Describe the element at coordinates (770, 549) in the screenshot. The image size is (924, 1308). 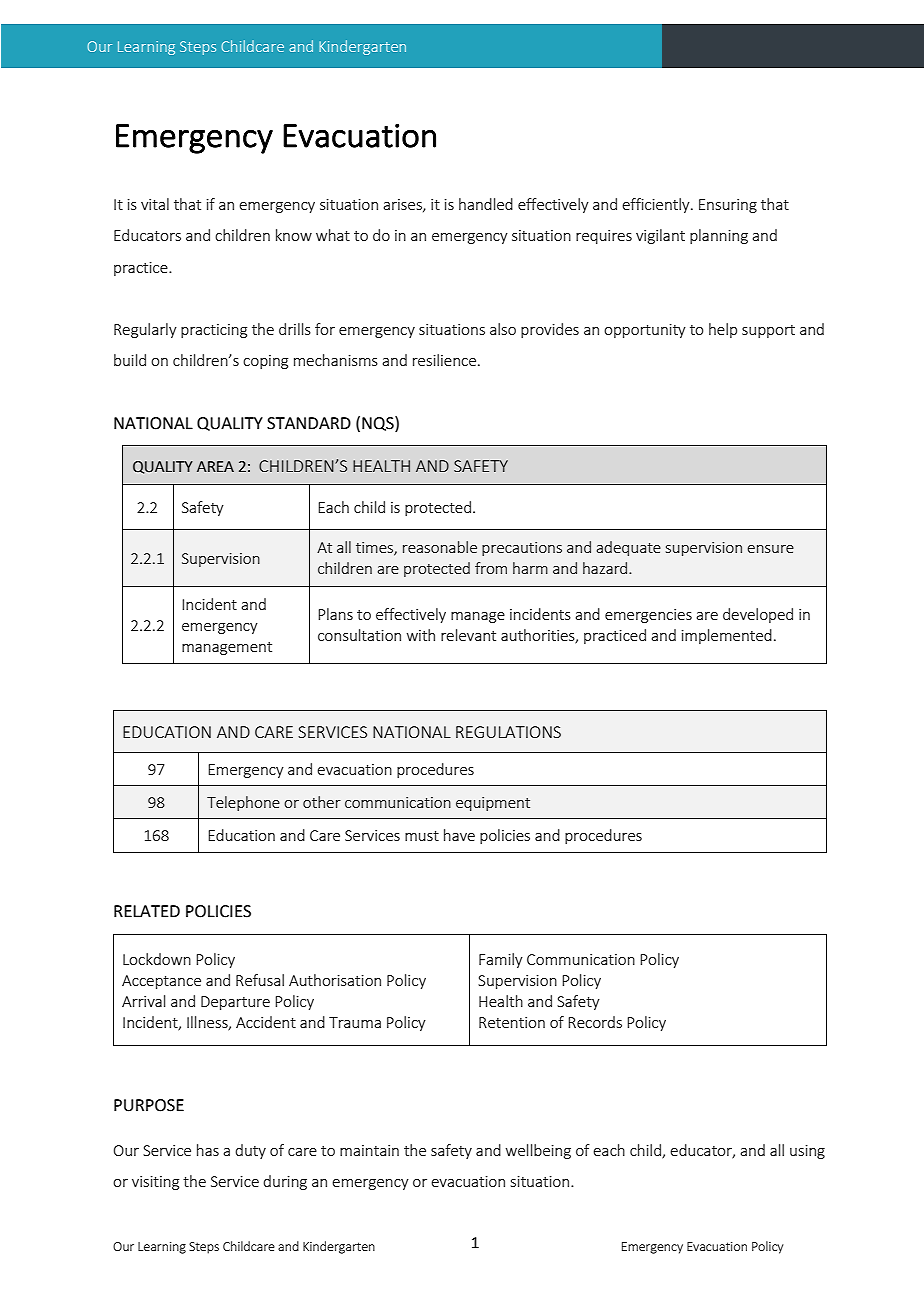
I see `ensure` at that location.
